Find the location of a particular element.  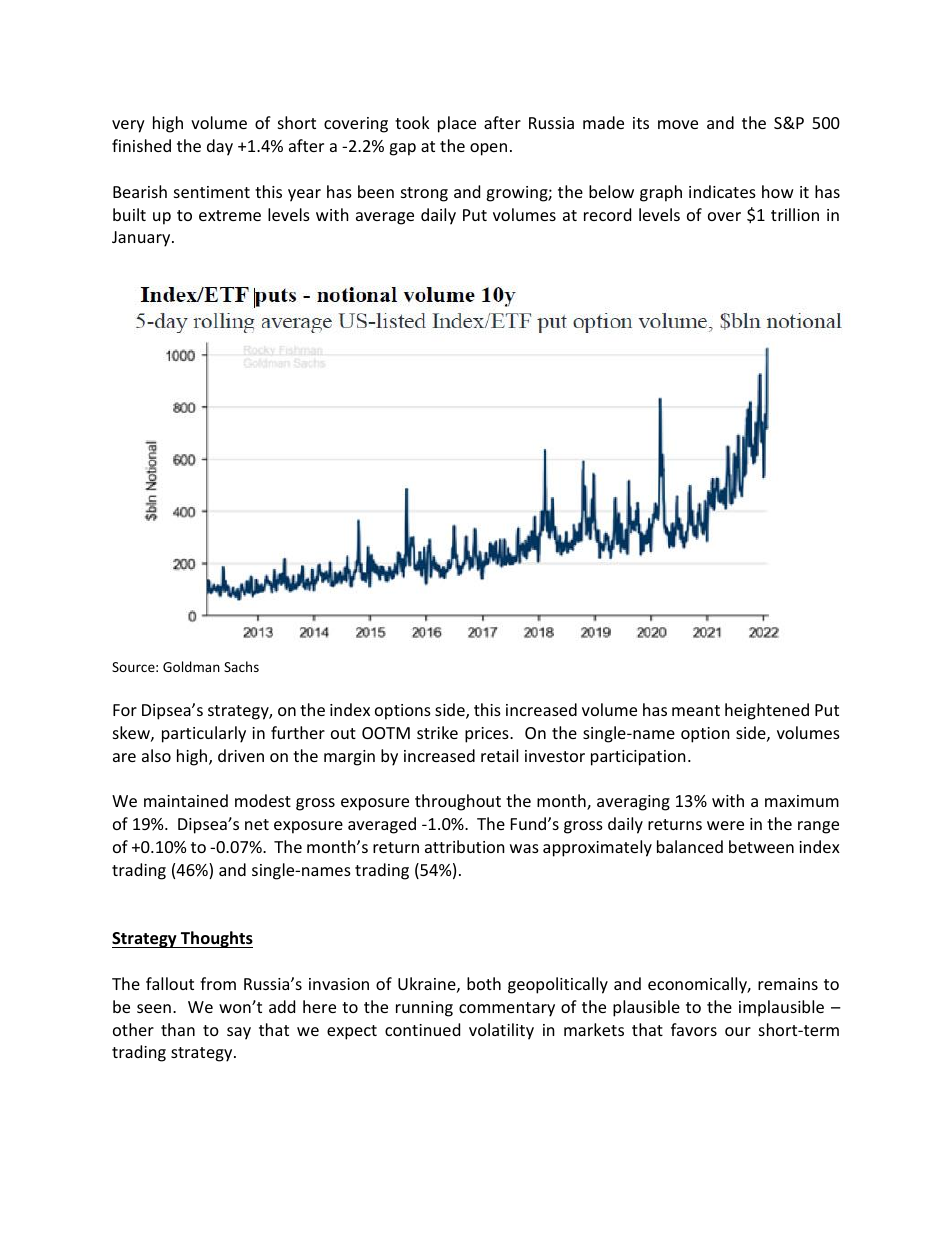

heightened is located at coordinates (767, 711).
